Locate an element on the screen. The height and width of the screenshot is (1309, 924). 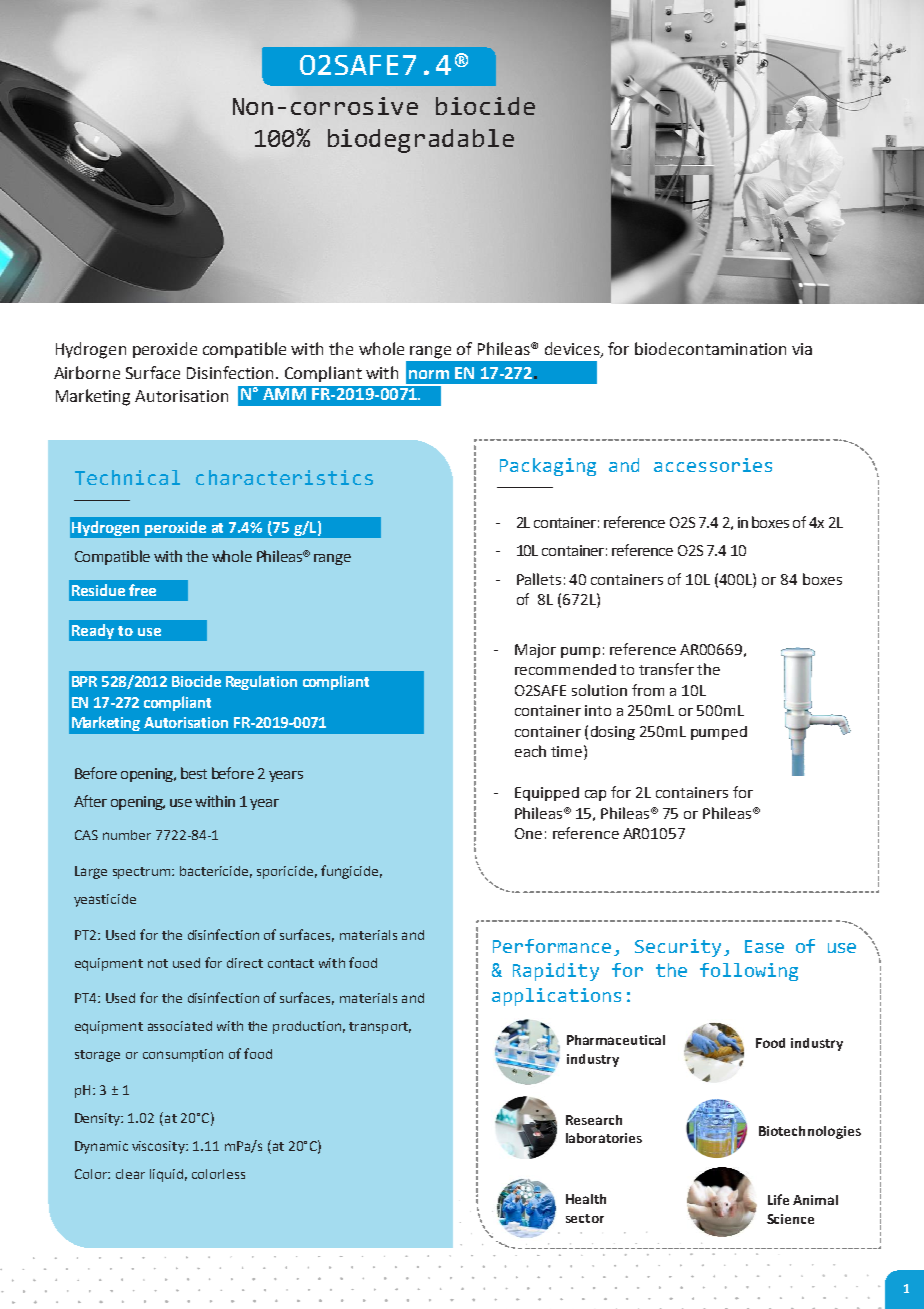
not is located at coordinates (158, 963).
